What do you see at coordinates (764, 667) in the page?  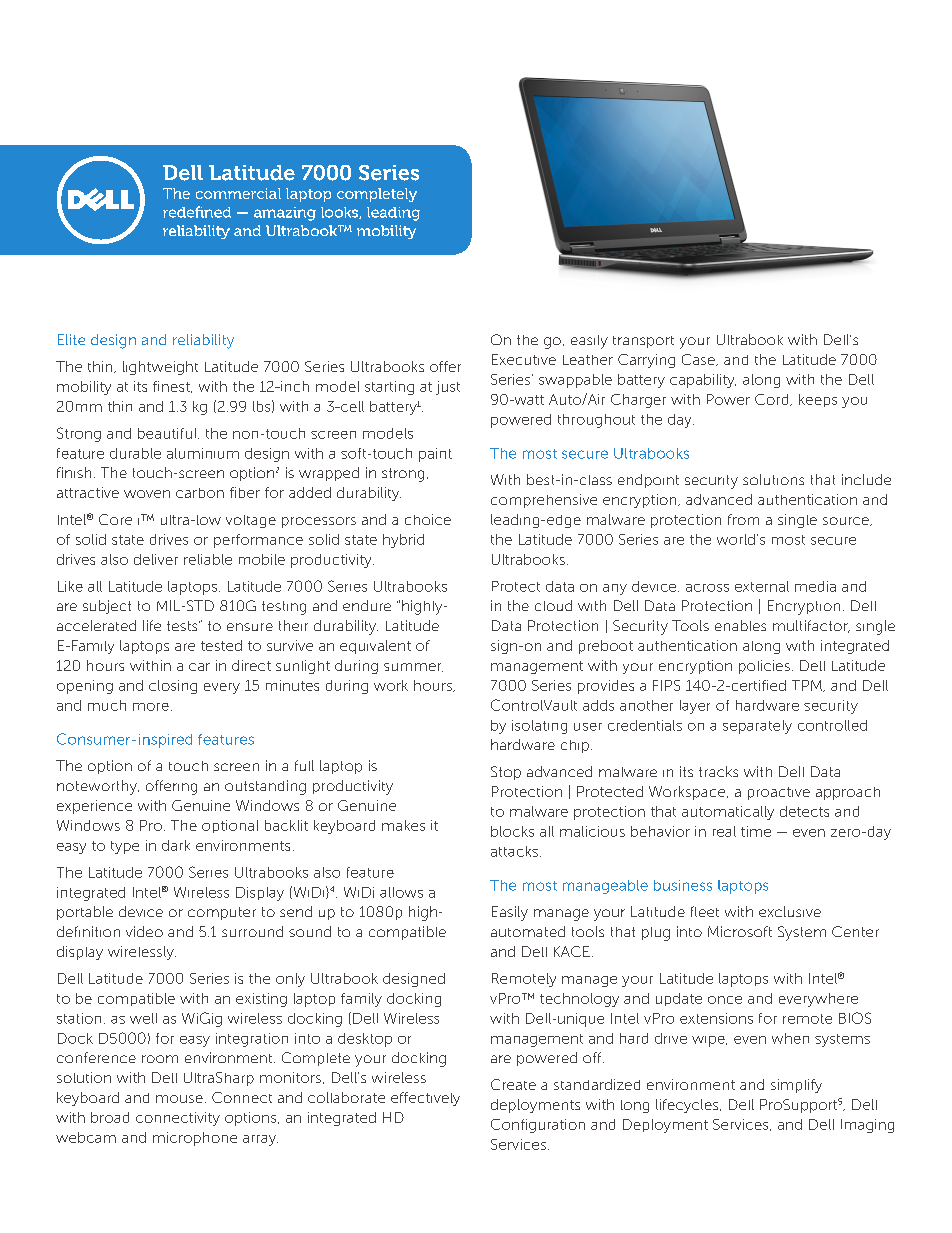 I see `policies` at bounding box center [764, 667].
